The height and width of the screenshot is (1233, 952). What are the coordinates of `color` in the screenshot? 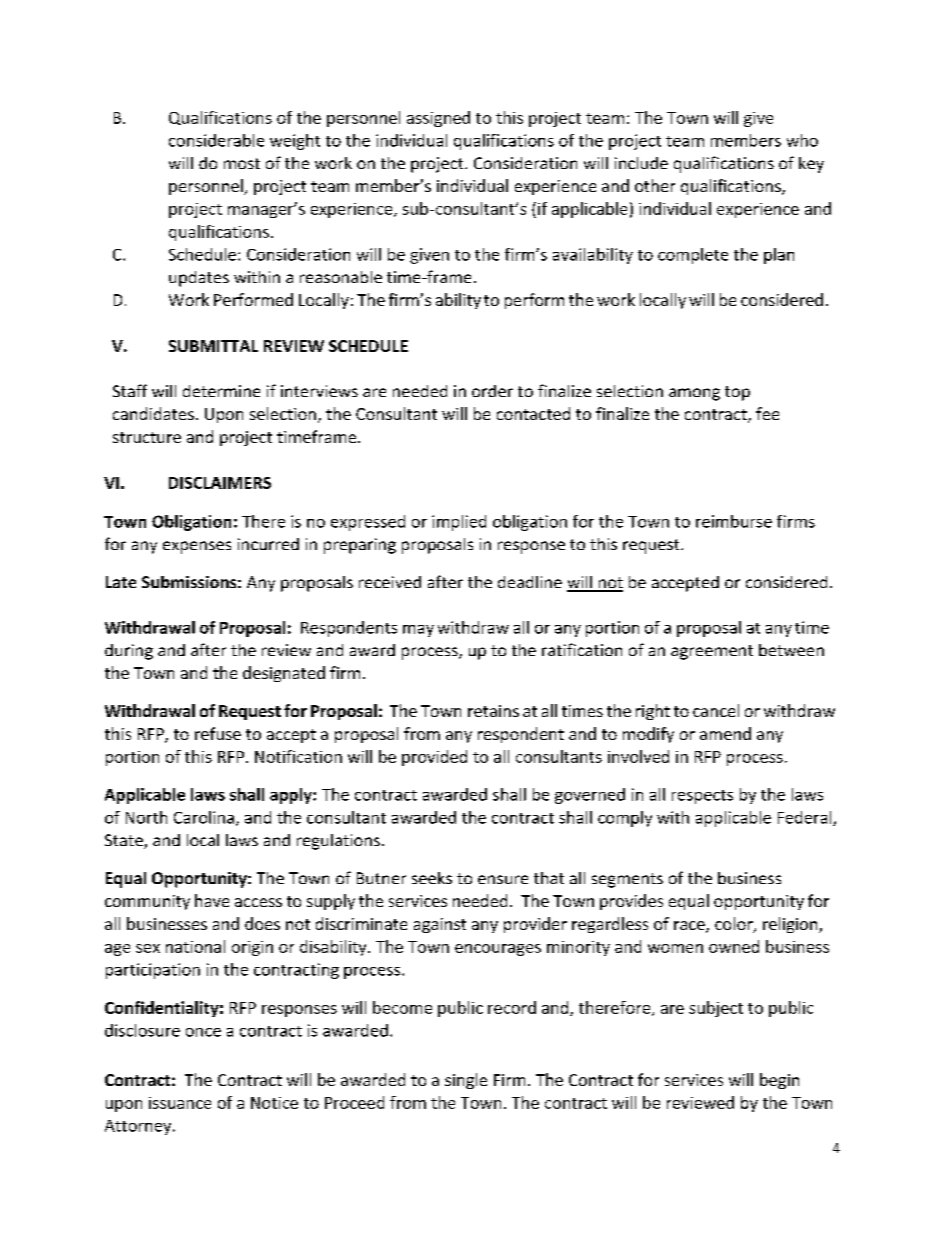 It's located at (735, 925).
